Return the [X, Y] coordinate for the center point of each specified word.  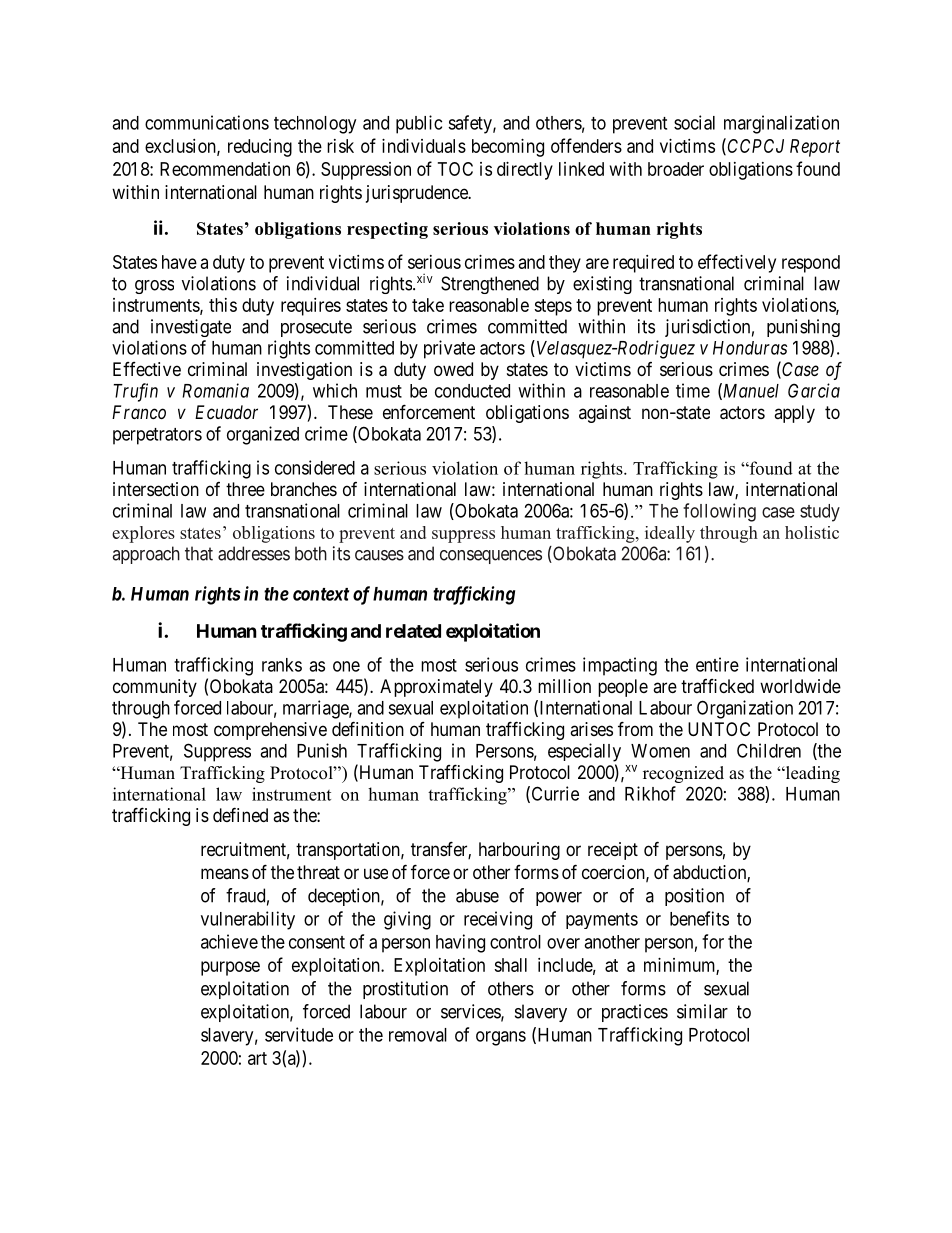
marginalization [781, 124]
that [199, 553]
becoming [508, 148]
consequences [491, 557]
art [257, 1058]
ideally [670, 534]
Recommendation [225, 169]
